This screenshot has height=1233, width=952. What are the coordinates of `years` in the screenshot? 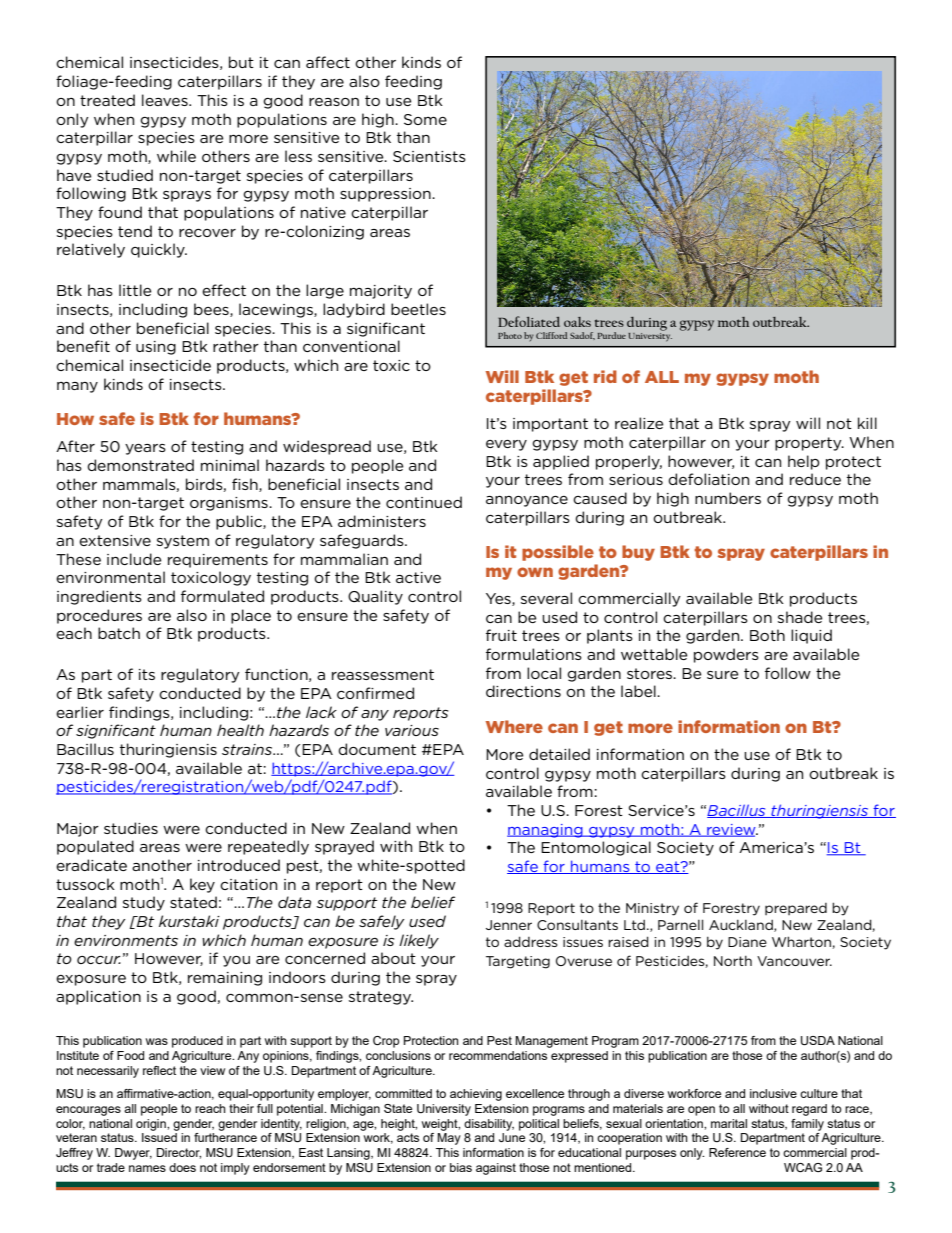 It's located at (145, 449).
